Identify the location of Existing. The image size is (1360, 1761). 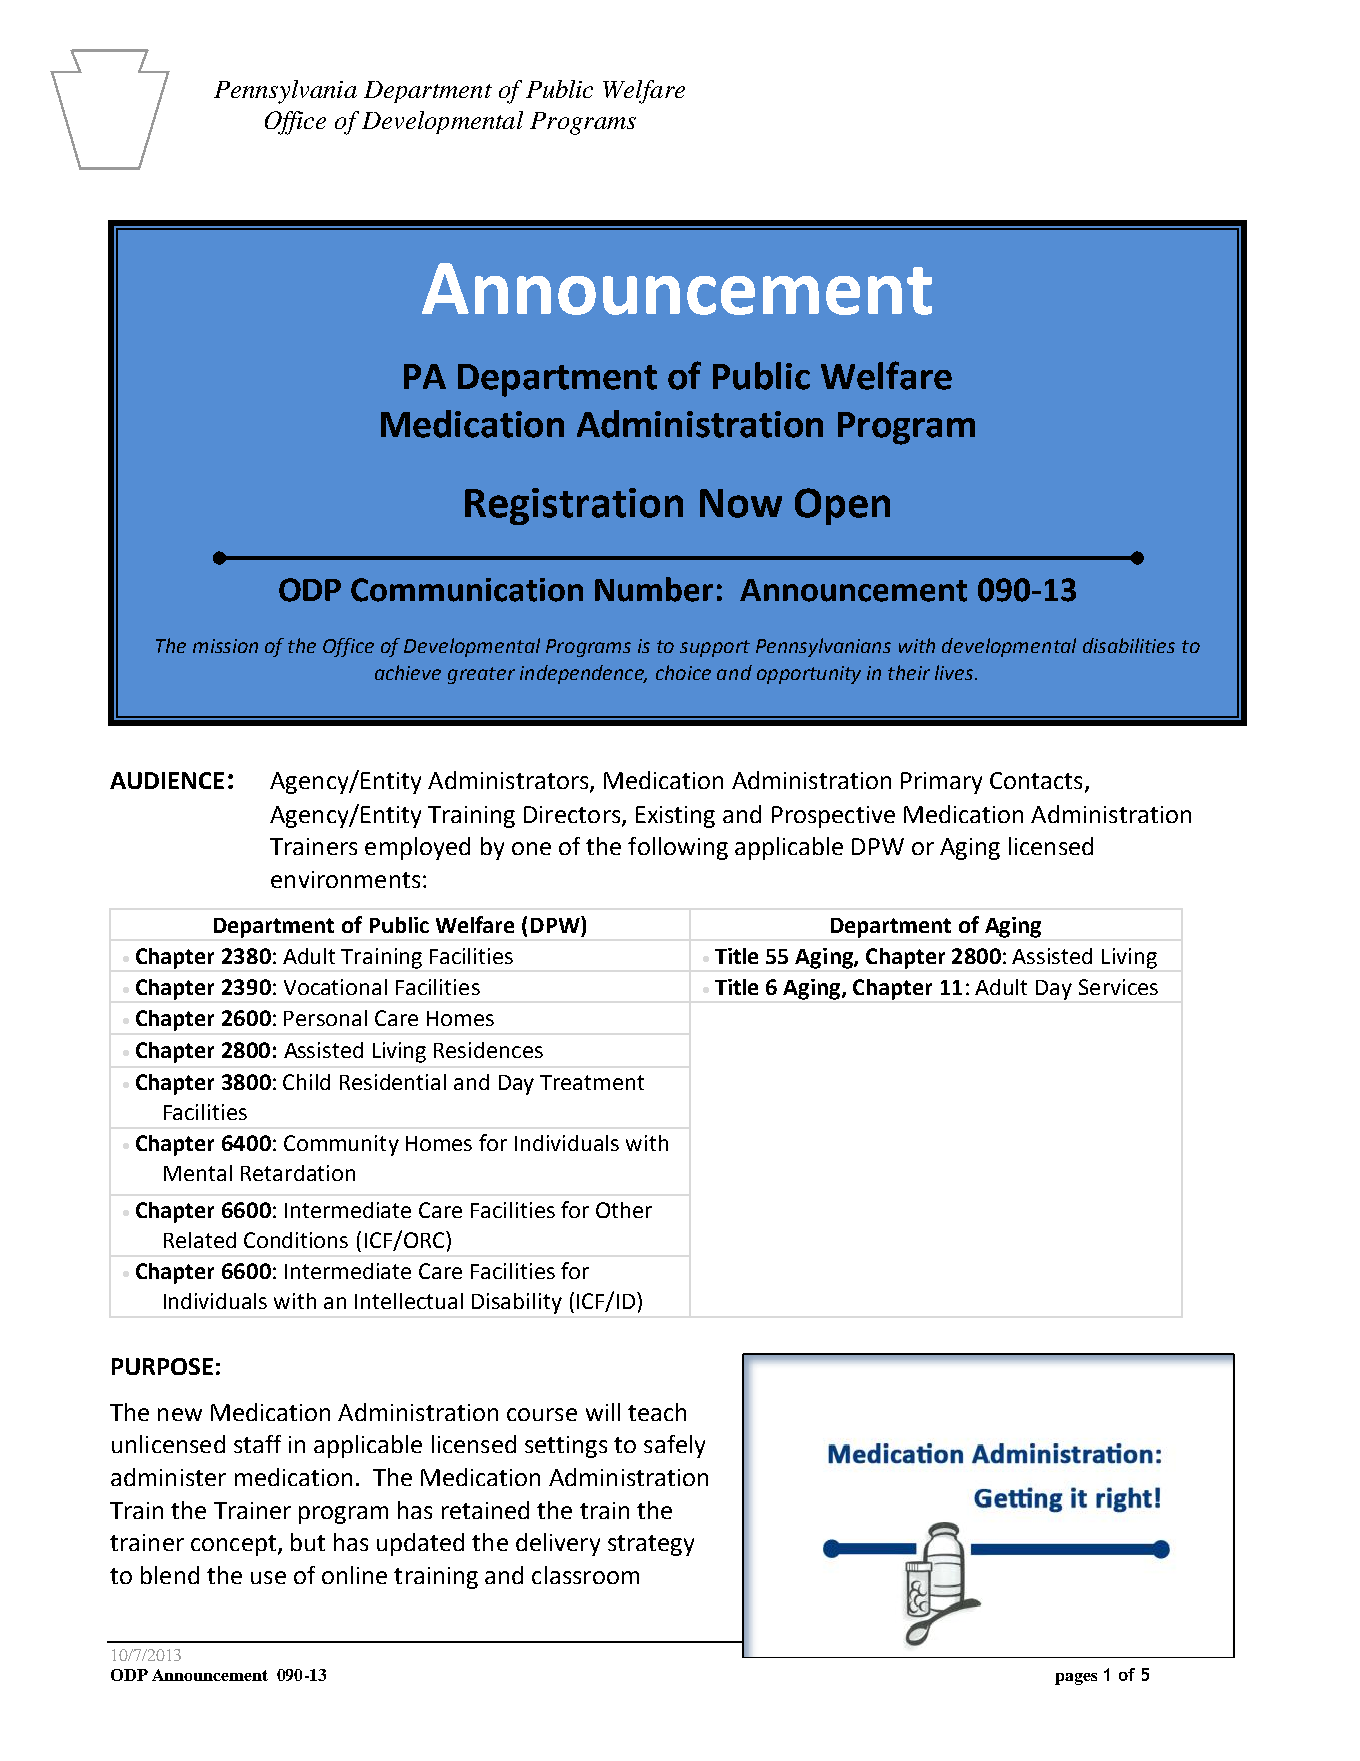
(675, 817).
